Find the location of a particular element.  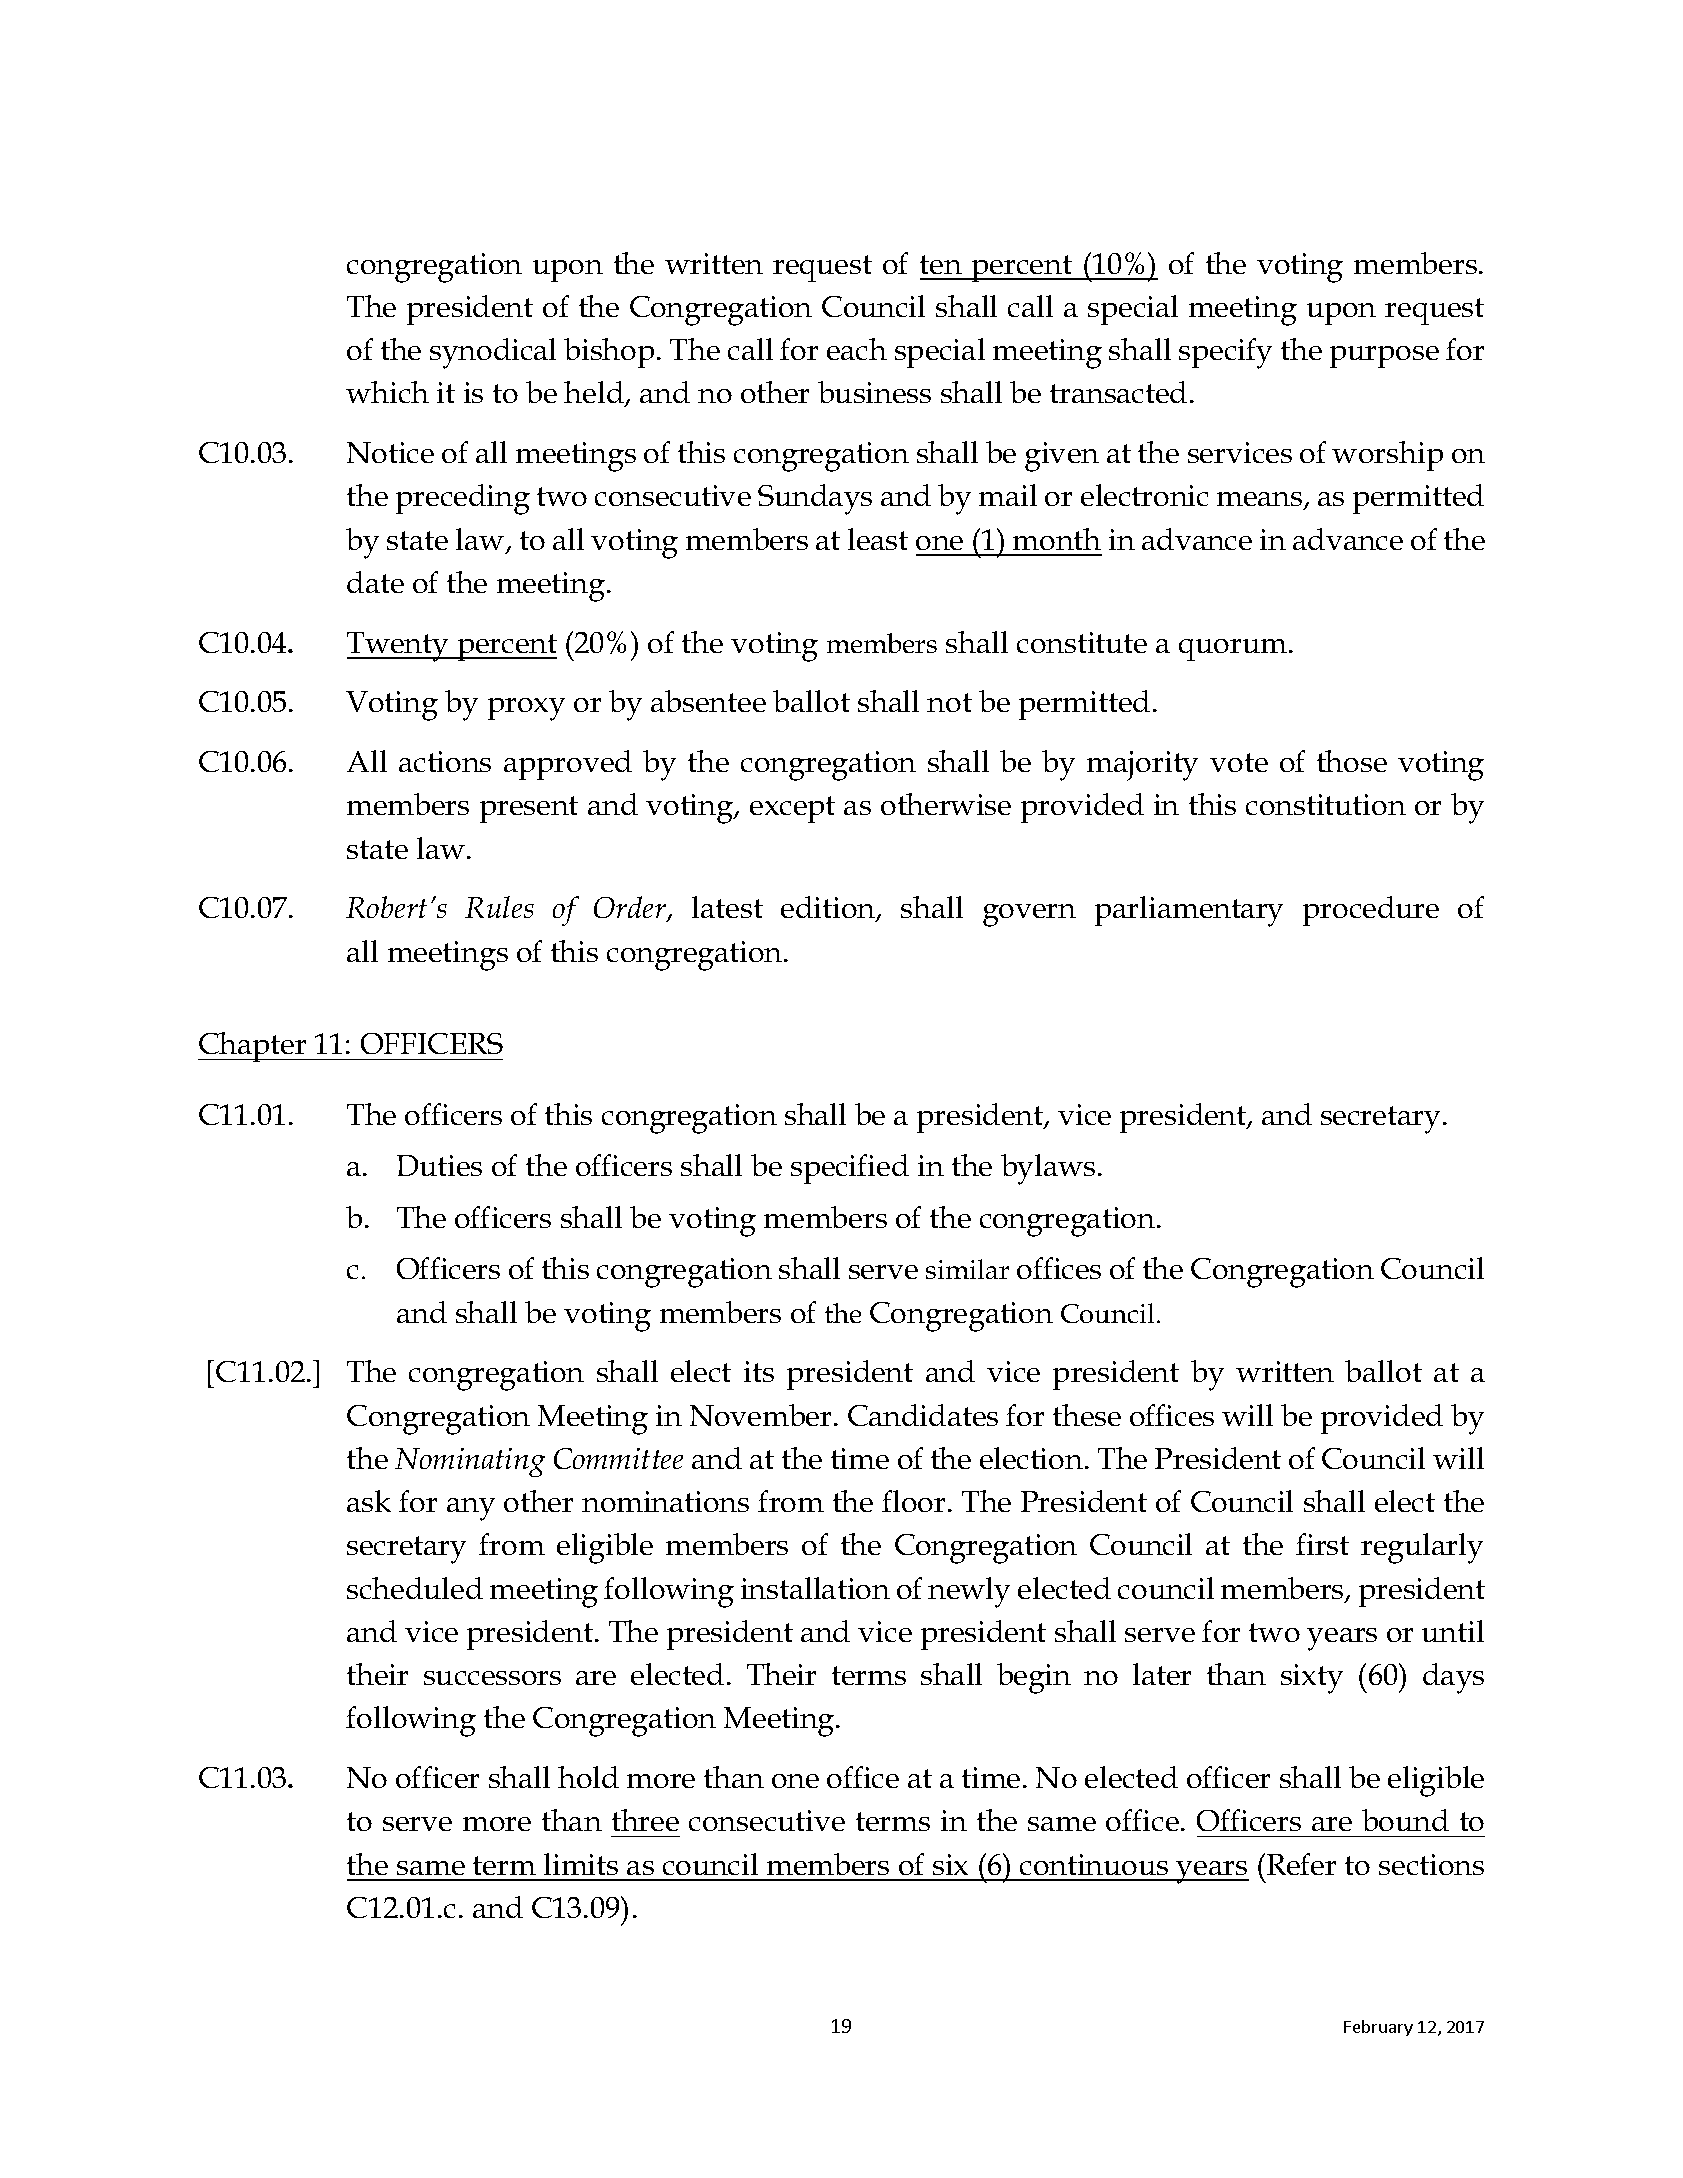

bylaws is located at coordinates (1048, 1169).
